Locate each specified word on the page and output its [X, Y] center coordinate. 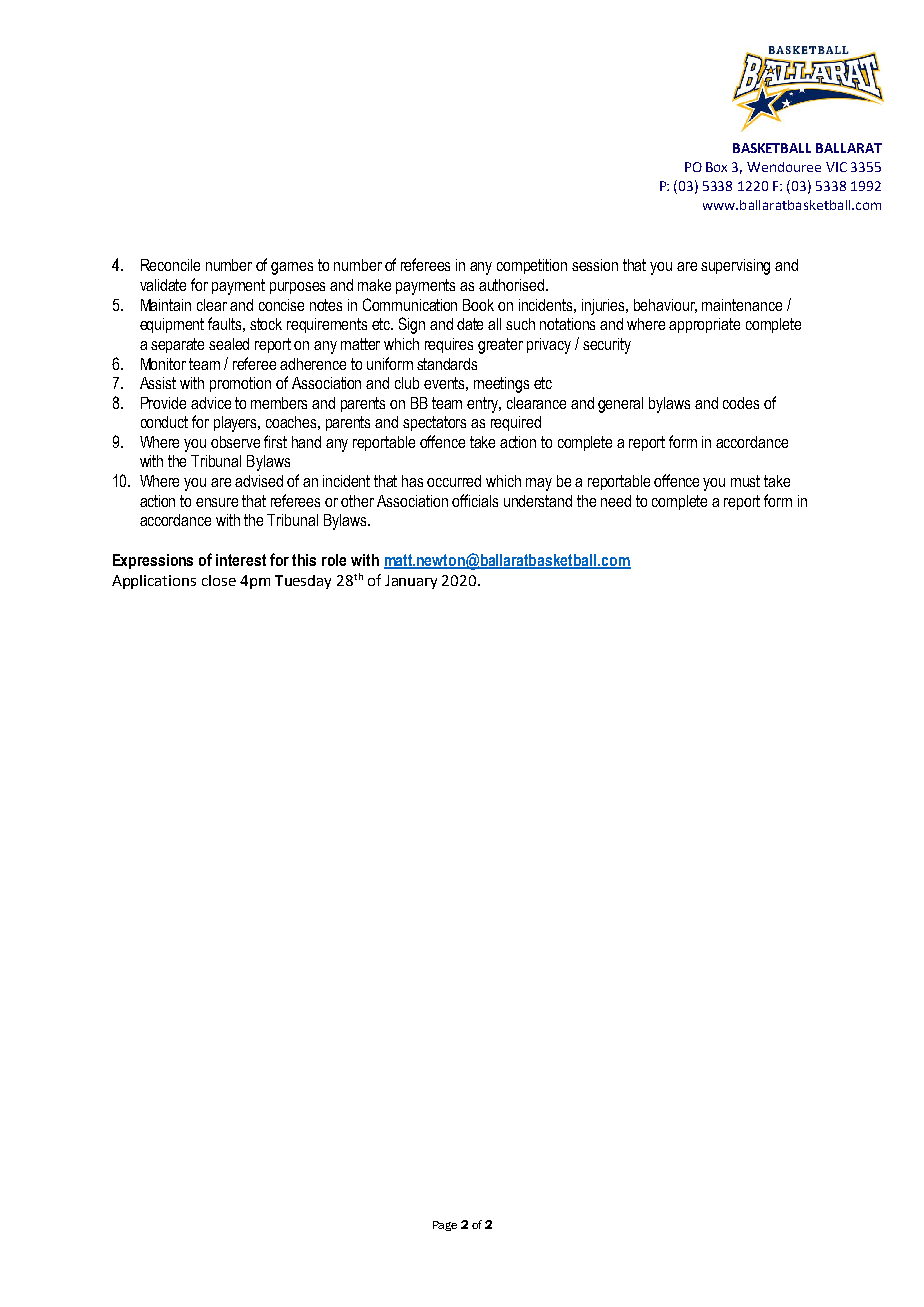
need [616, 501]
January [411, 582]
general [620, 405]
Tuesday [303, 582]
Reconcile [170, 265]
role [334, 560]
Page [445, 1226]
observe [235, 442]
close [219, 580]
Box [716, 167]
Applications [154, 582]
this [304, 560]
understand [538, 501]
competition [532, 266]
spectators [434, 423]
